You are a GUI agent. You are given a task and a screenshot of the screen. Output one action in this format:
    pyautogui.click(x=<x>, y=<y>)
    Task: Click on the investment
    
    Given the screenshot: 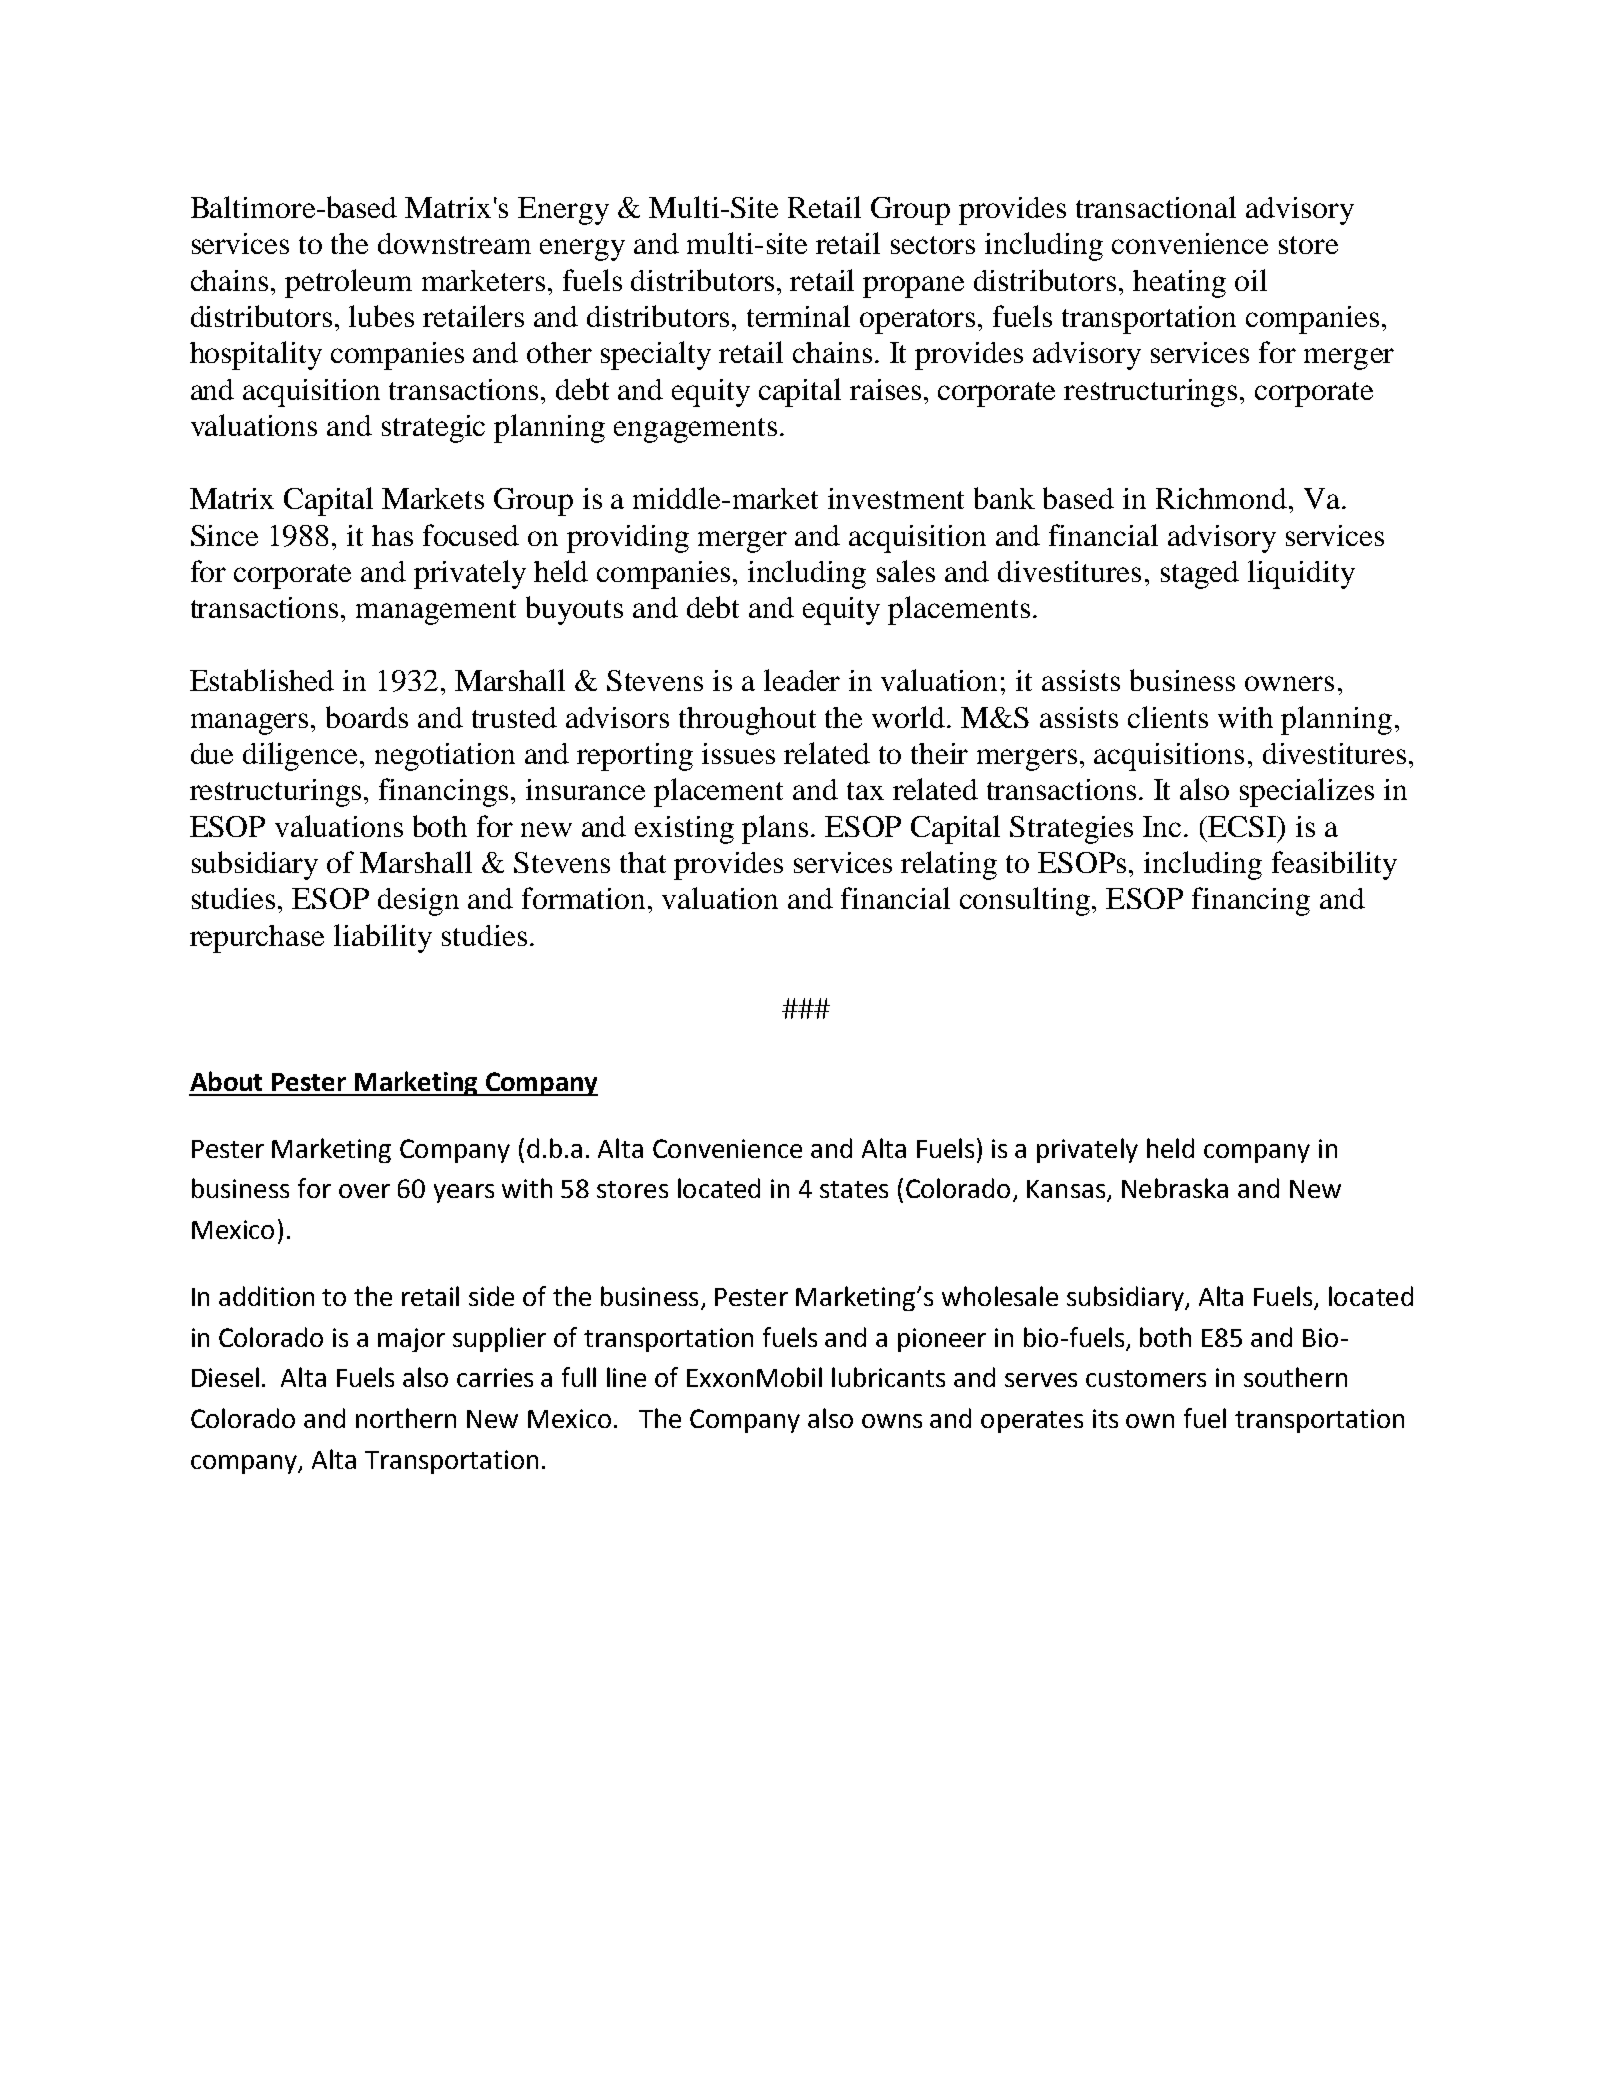 What is the action you would take?
    pyautogui.click(x=896, y=498)
